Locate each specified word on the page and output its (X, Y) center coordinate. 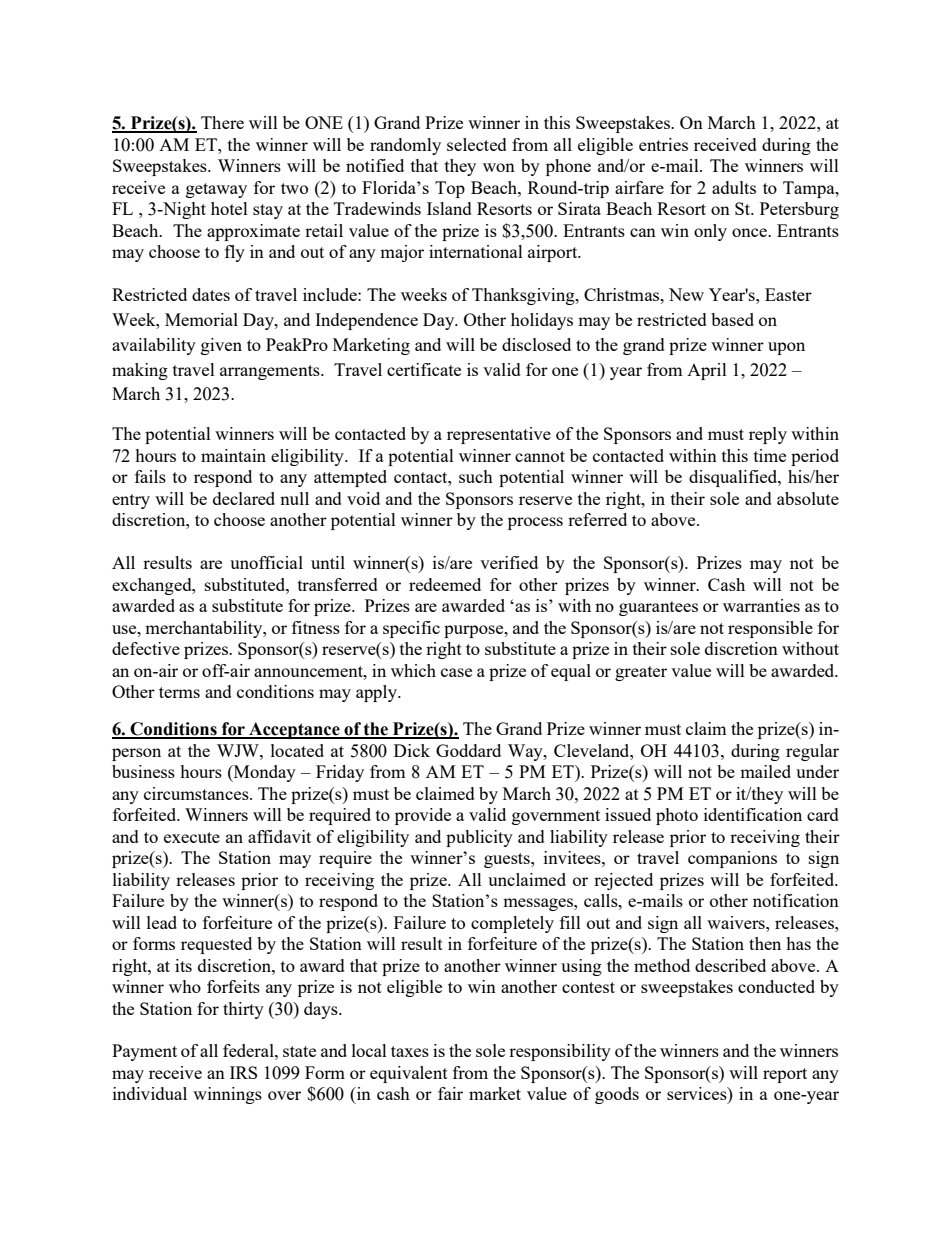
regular (812, 752)
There (222, 122)
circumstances (197, 793)
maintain (233, 455)
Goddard (468, 750)
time (770, 455)
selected (477, 144)
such (476, 476)
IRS (243, 1072)
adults (734, 187)
